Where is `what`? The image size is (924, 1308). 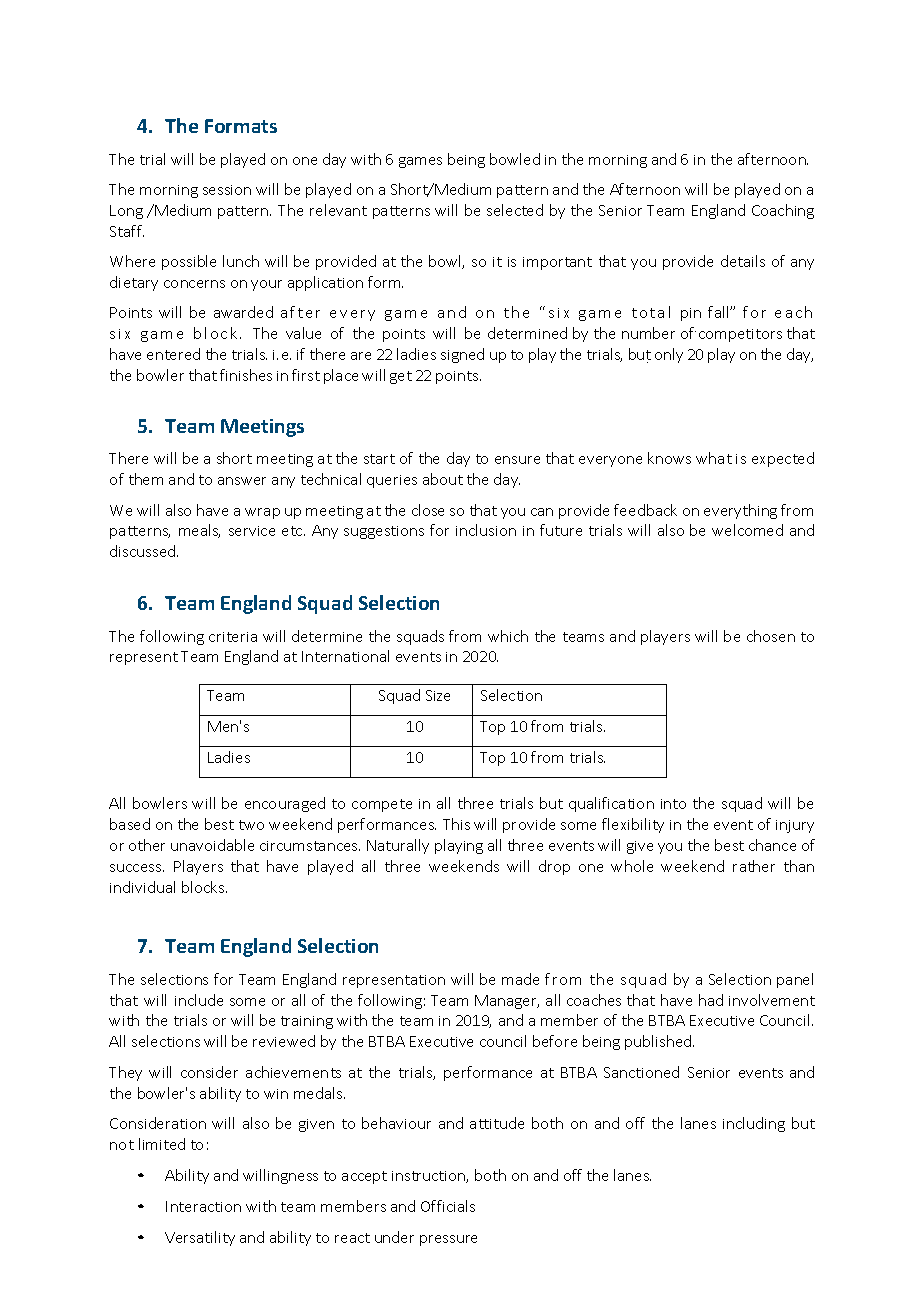 what is located at coordinates (714, 458).
